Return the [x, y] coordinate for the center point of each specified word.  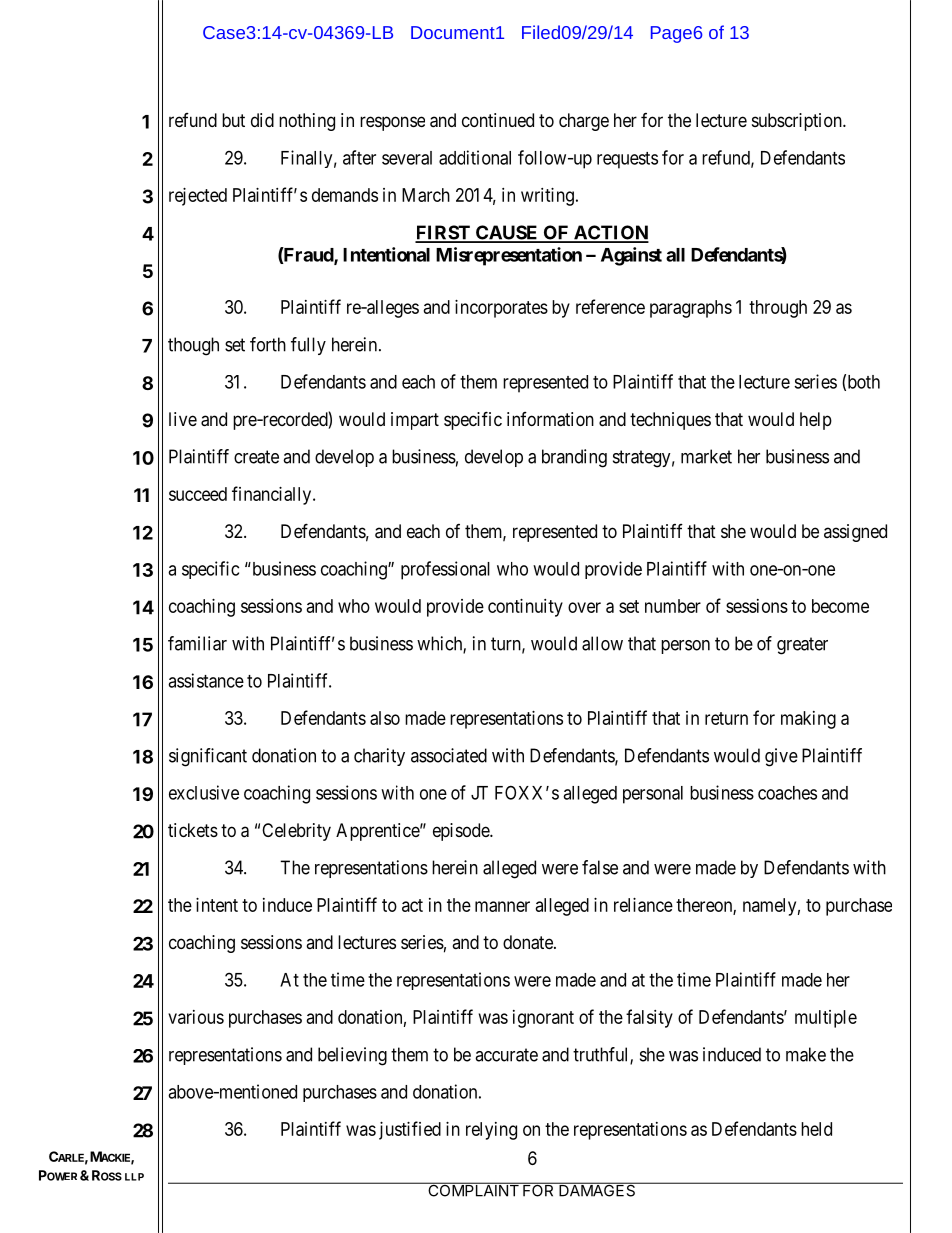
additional [475, 157]
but [233, 120]
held [816, 1129]
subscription [798, 122]
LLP [134, 1177]
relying [491, 1131]
